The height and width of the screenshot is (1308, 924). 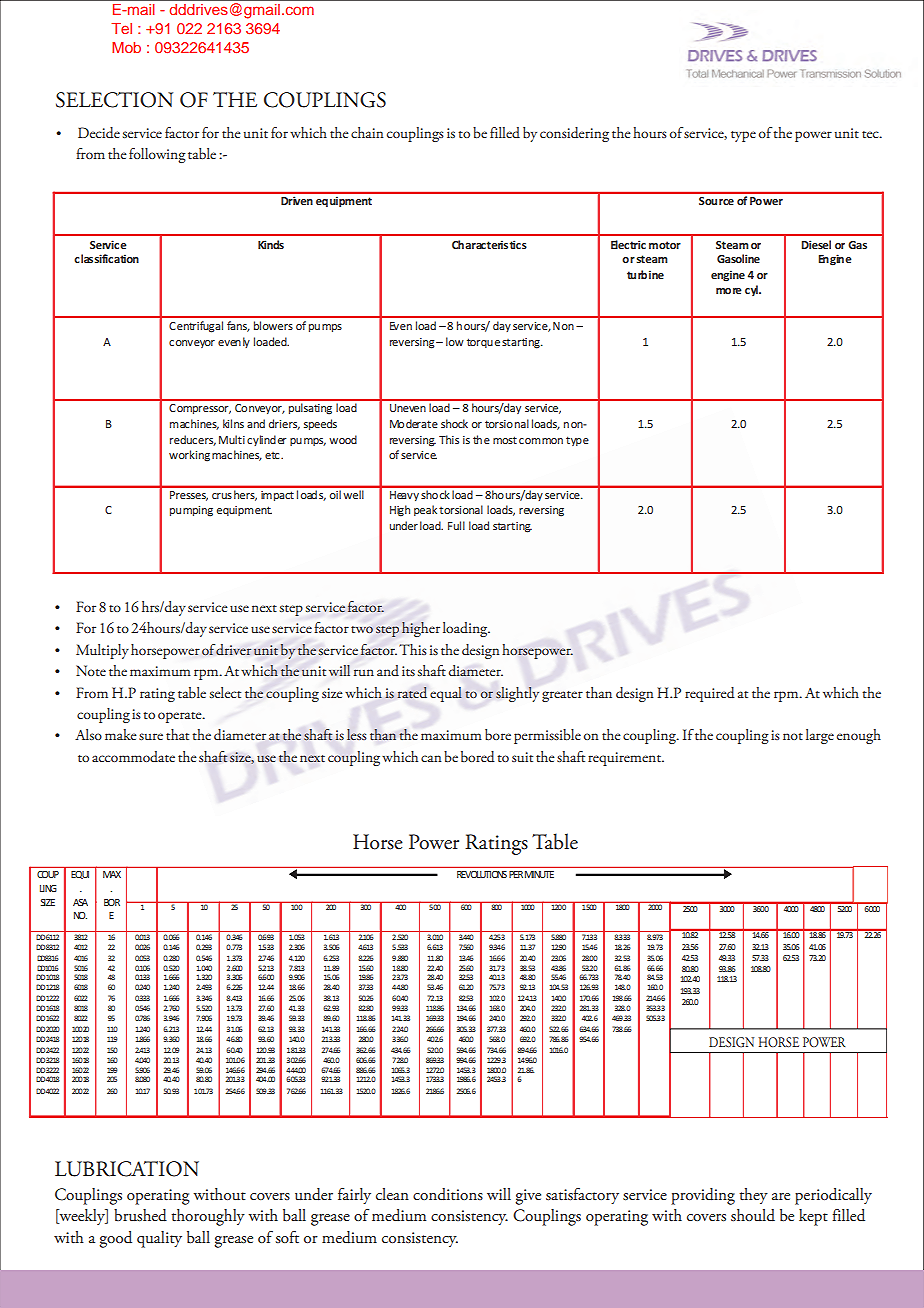 What do you see at coordinates (133, 756) in the screenshot?
I see `accommodate` at bounding box center [133, 756].
